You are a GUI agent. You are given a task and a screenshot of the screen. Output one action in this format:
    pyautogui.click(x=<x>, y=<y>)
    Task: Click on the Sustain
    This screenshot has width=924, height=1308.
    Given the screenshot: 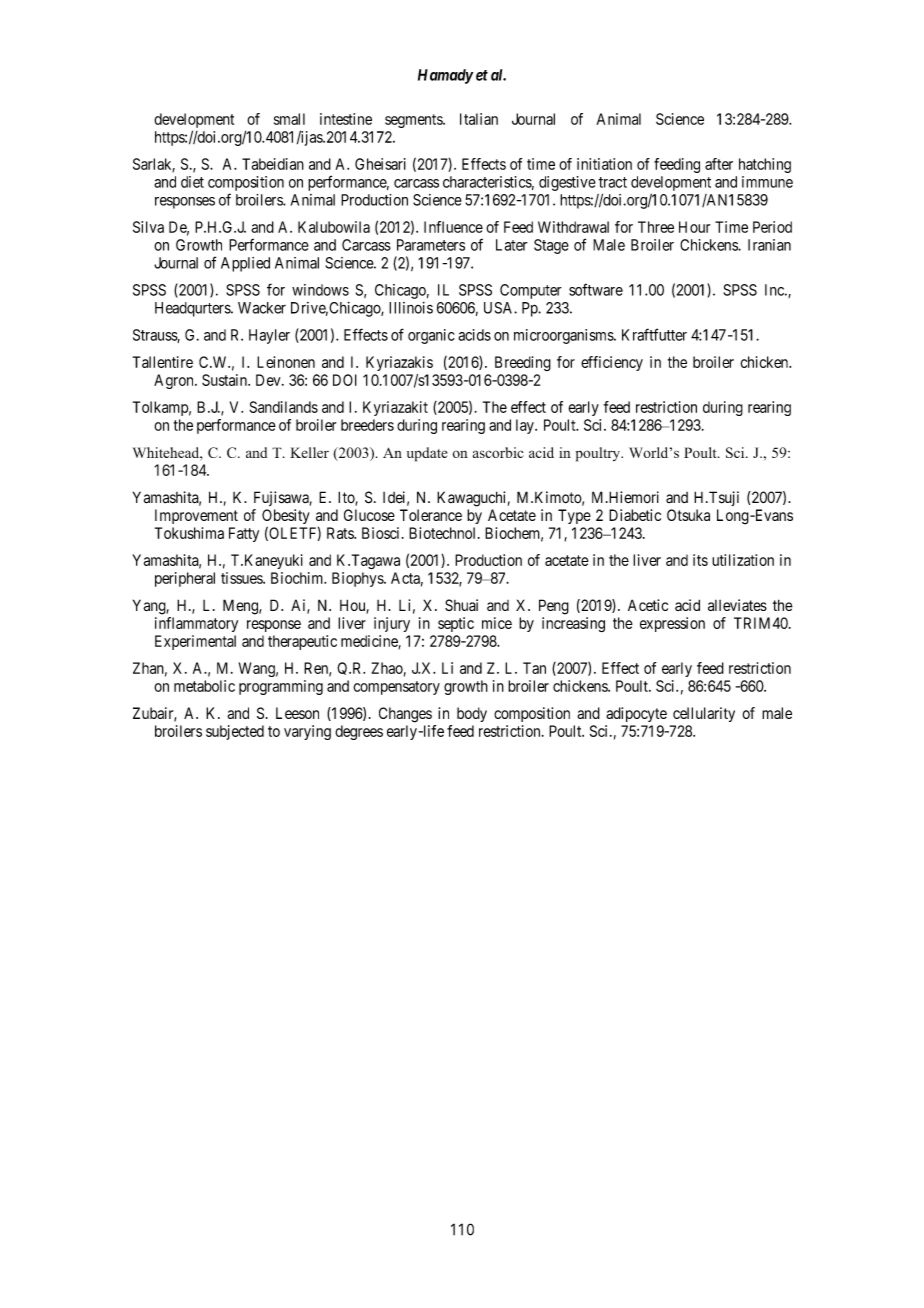 What is the action you would take?
    pyautogui.click(x=225, y=380)
